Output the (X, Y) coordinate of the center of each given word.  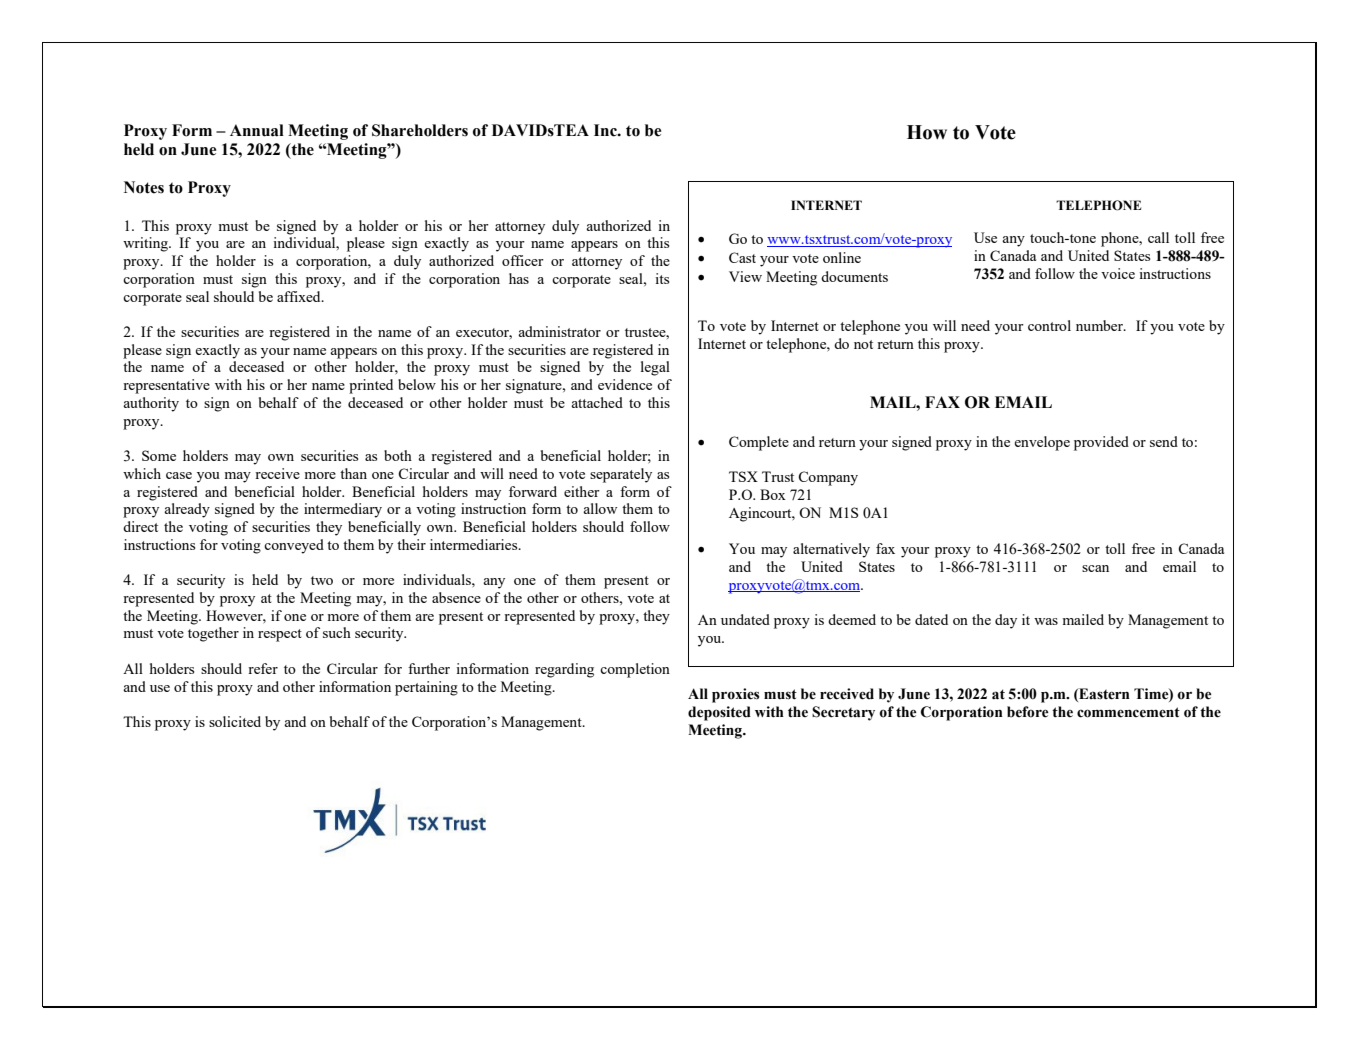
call (1158, 237)
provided (1101, 443)
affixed (300, 296)
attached (597, 402)
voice (1118, 273)
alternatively (831, 550)
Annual (257, 130)
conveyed (294, 546)
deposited (719, 713)
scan (1095, 568)
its (662, 278)
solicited (235, 721)
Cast (742, 257)
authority (151, 404)
